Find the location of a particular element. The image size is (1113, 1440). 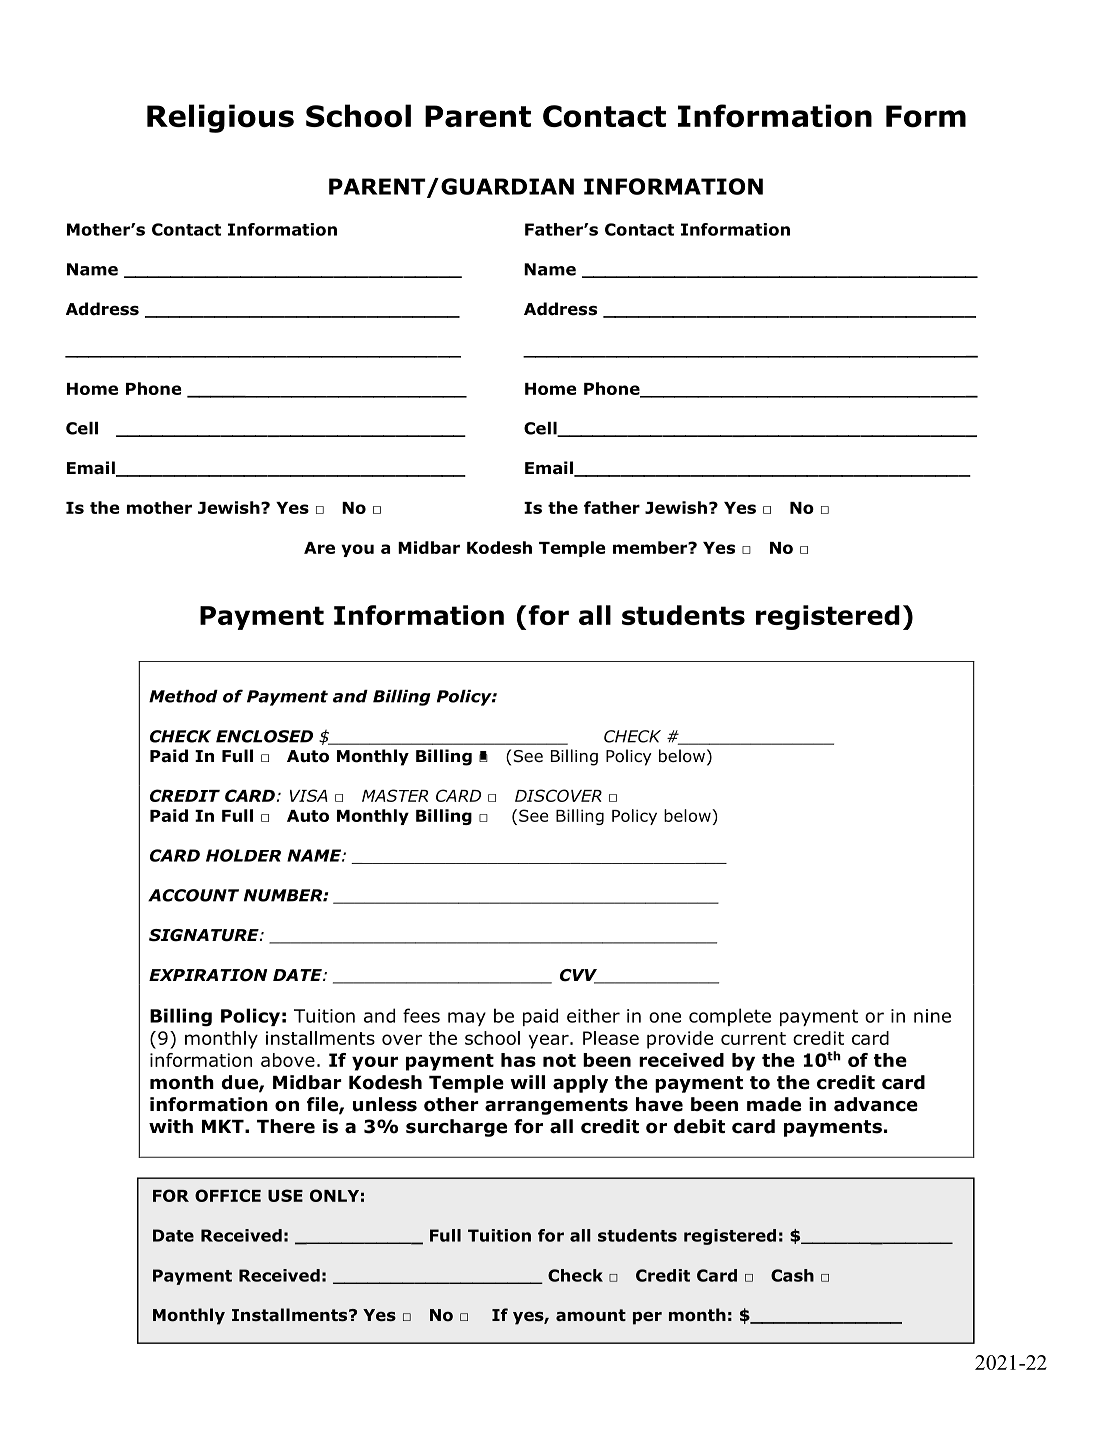

HOLDER is located at coordinates (243, 855).
